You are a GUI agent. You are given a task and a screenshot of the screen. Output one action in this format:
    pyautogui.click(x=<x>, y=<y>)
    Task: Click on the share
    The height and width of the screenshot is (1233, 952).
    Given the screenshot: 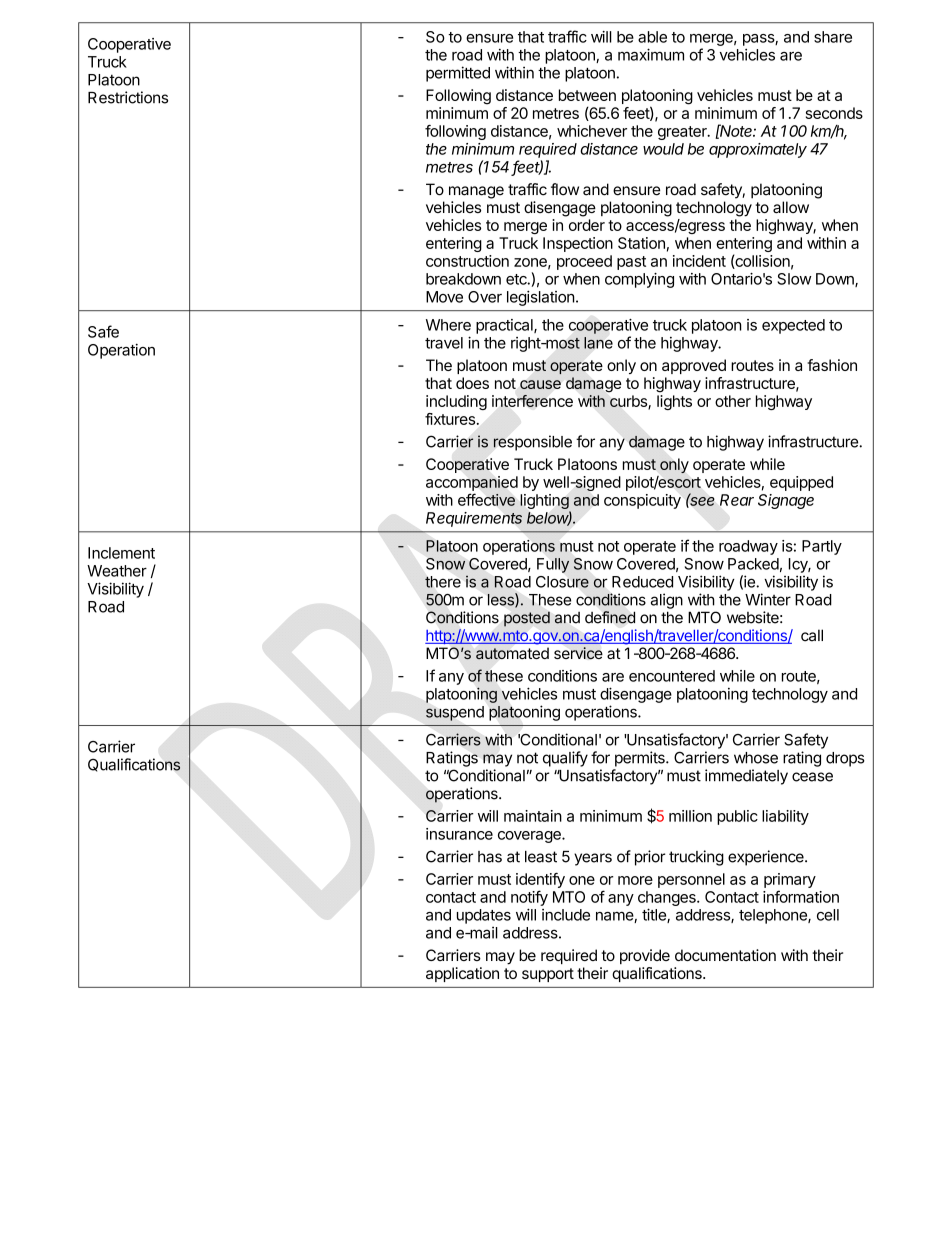 What is the action you would take?
    pyautogui.click(x=833, y=37)
